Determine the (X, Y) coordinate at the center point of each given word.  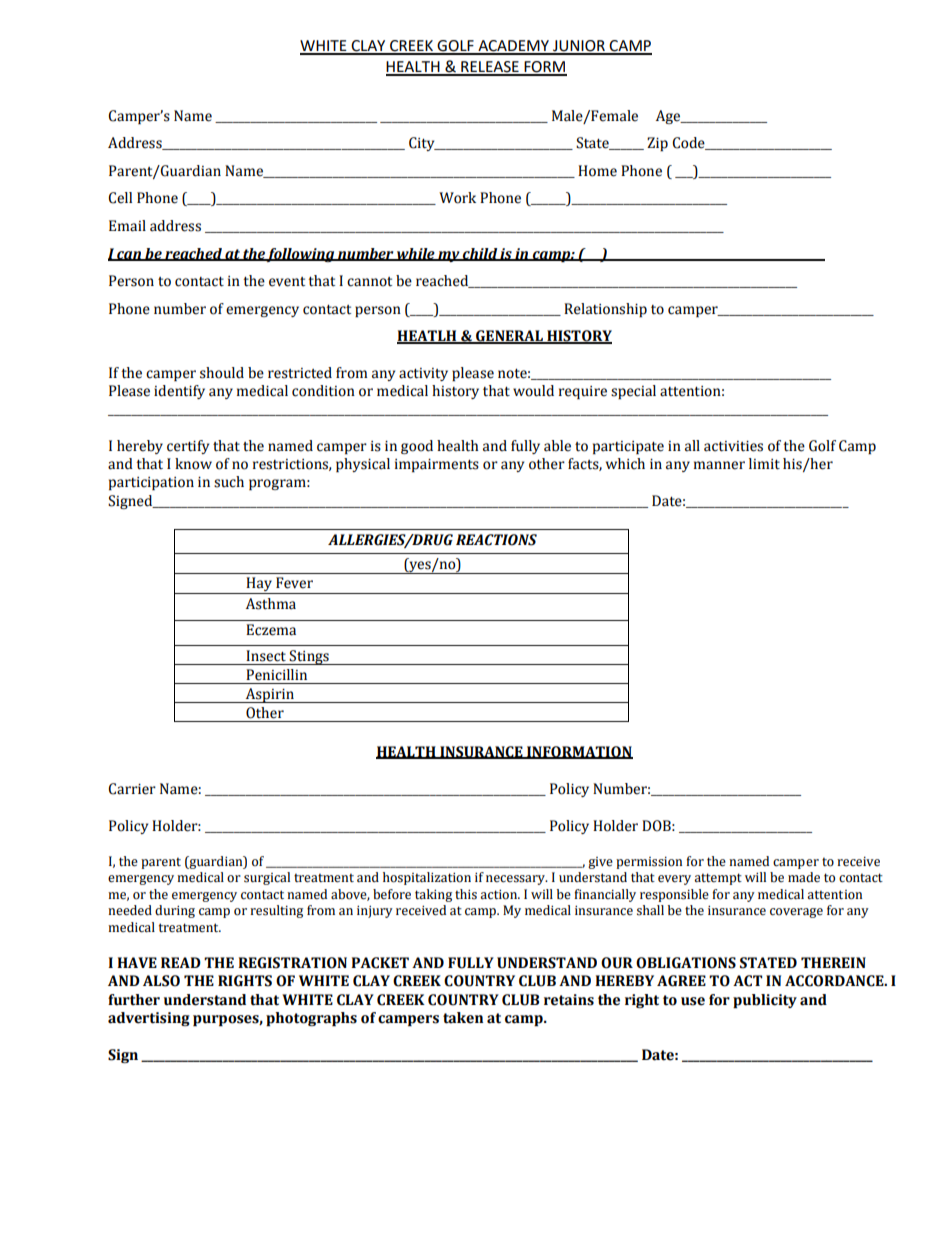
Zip (657, 144)
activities (733, 446)
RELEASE (490, 68)
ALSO (161, 981)
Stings (309, 657)
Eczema (271, 630)
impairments (437, 465)
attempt (718, 879)
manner (719, 465)
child (480, 254)
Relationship (605, 310)
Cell (120, 198)
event (287, 282)
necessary (517, 880)
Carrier (132, 789)
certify (188, 447)
